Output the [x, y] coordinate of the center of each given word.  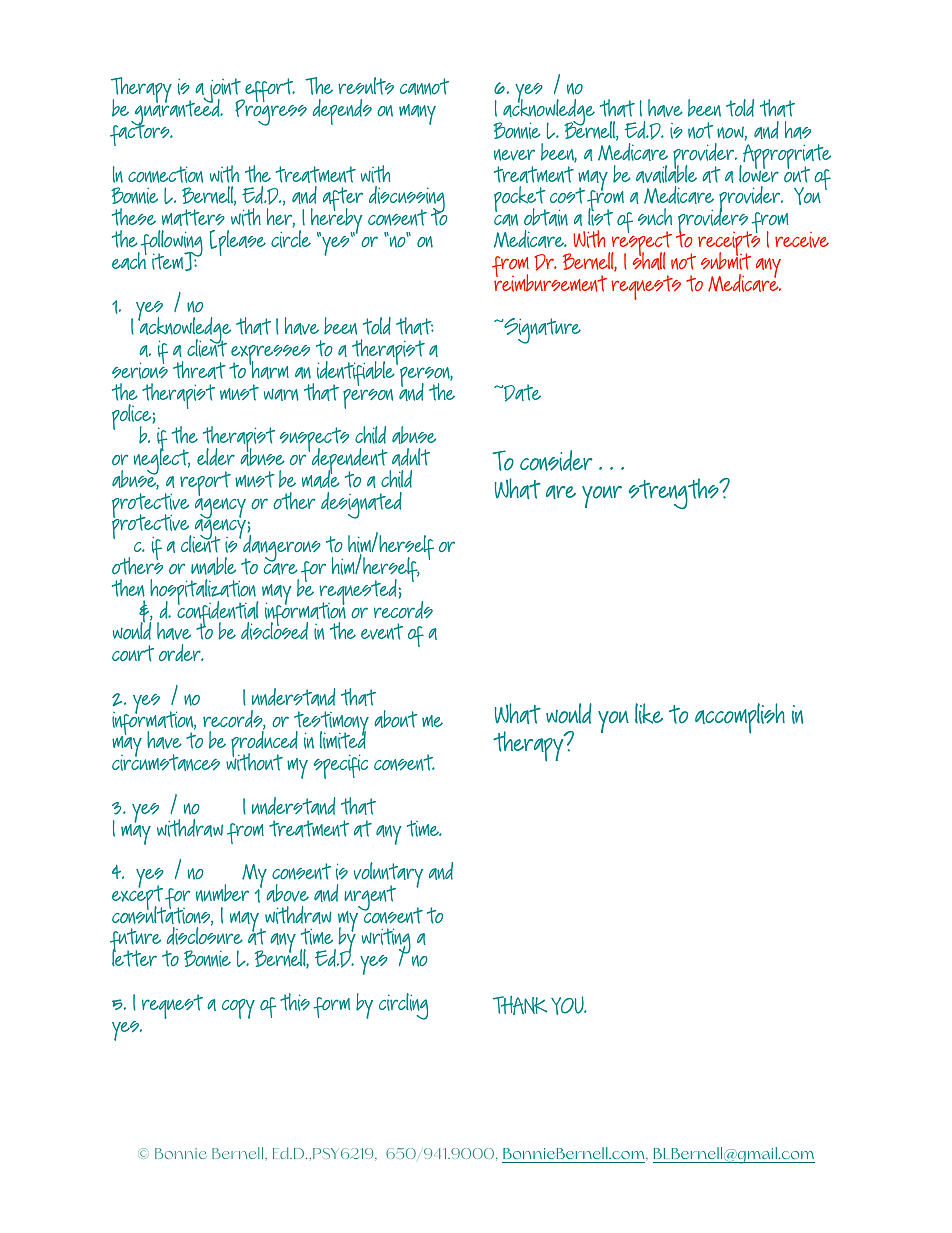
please [241, 243]
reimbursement [550, 282]
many [417, 114]
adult [411, 457]
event [382, 631]
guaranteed [176, 113]
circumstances [166, 762]
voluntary [388, 876]
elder [216, 457]
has [798, 130]
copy [238, 1009]
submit [726, 260]
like [649, 713]
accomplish [740, 718]
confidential [218, 614]
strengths [674, 493]
